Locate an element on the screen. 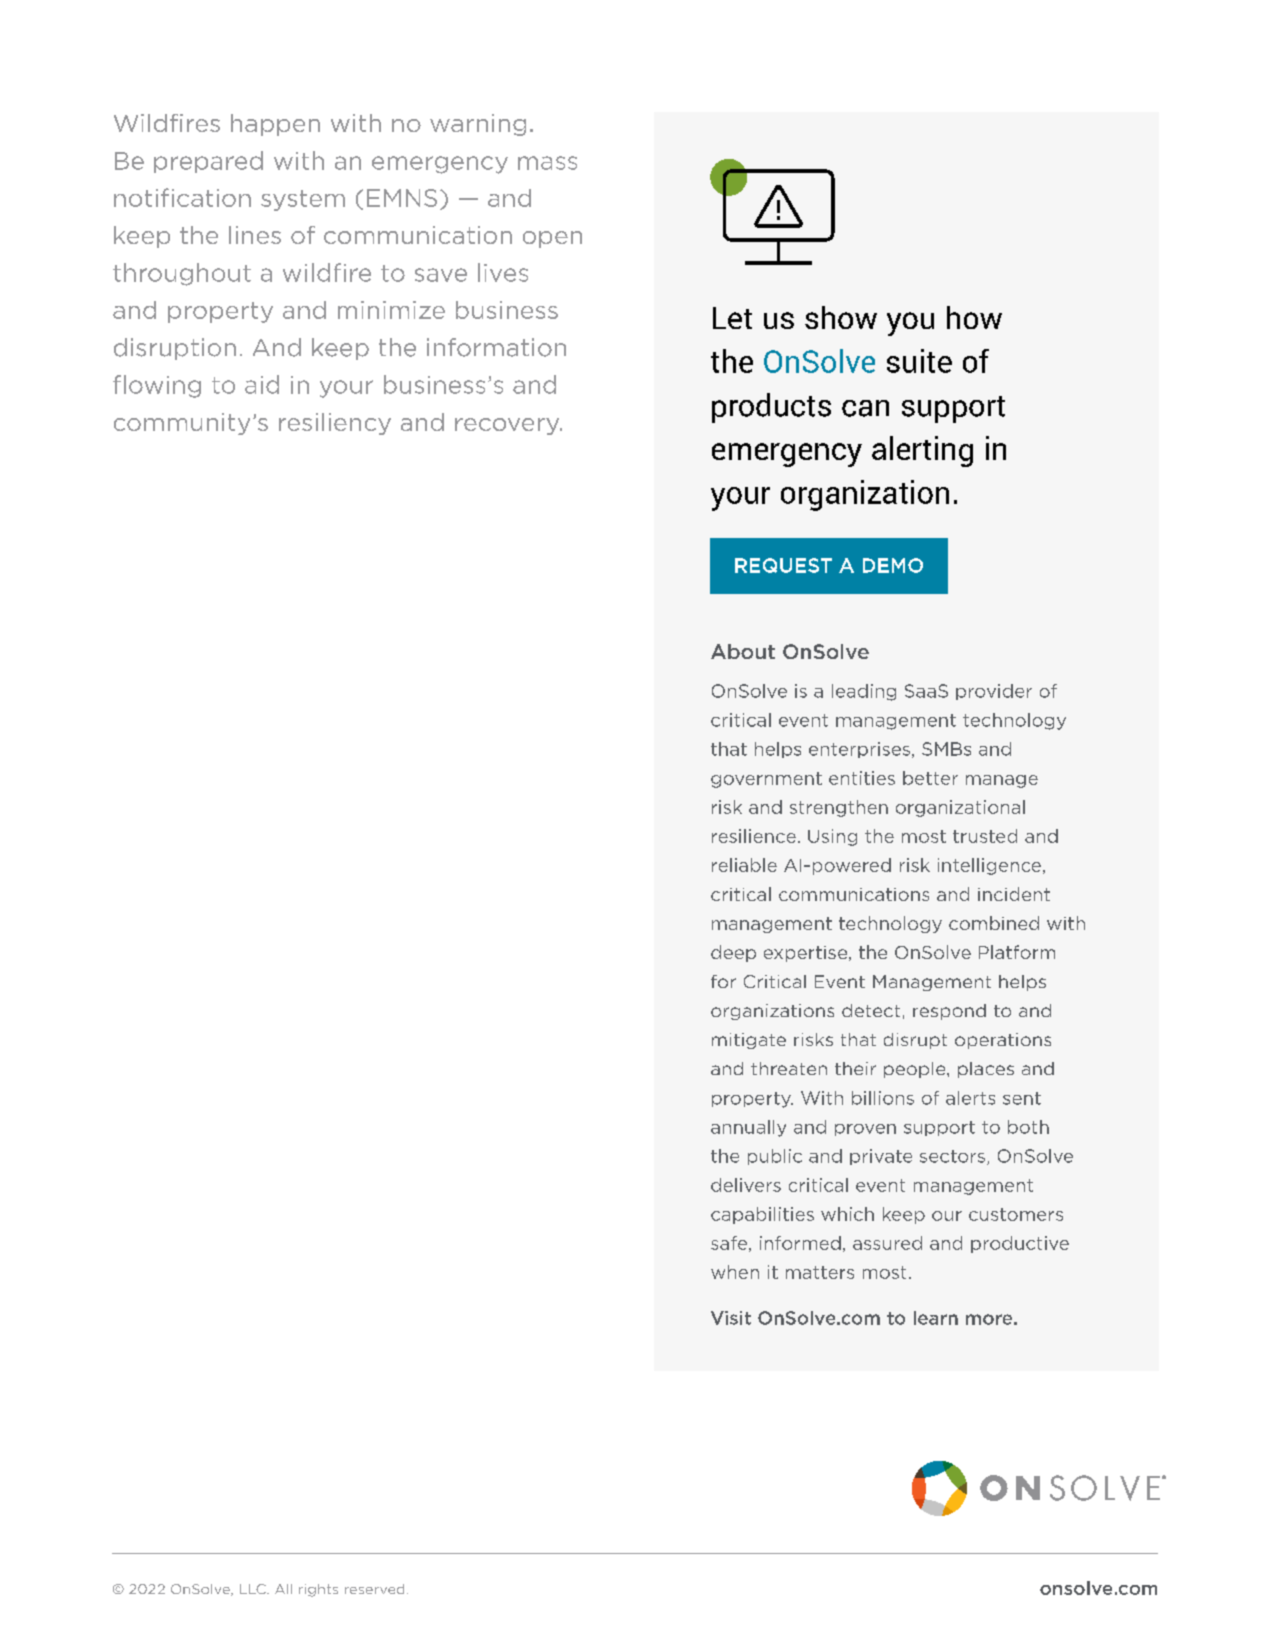 The width and height of the screenshot is (1271, 1644). mass is located at coordinates (547, 163).
